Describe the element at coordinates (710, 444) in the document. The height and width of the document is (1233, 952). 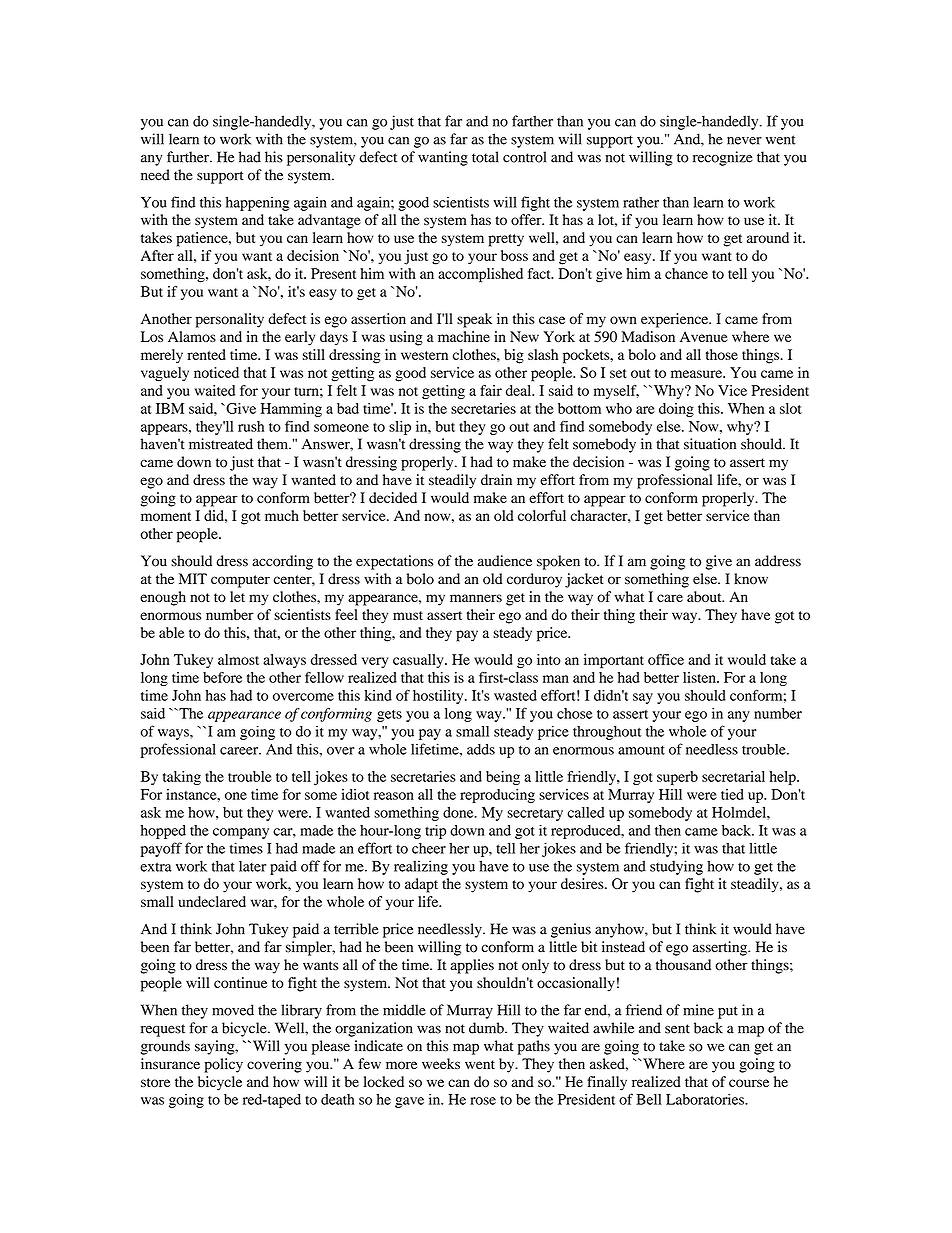
I see `situation` at that location.
